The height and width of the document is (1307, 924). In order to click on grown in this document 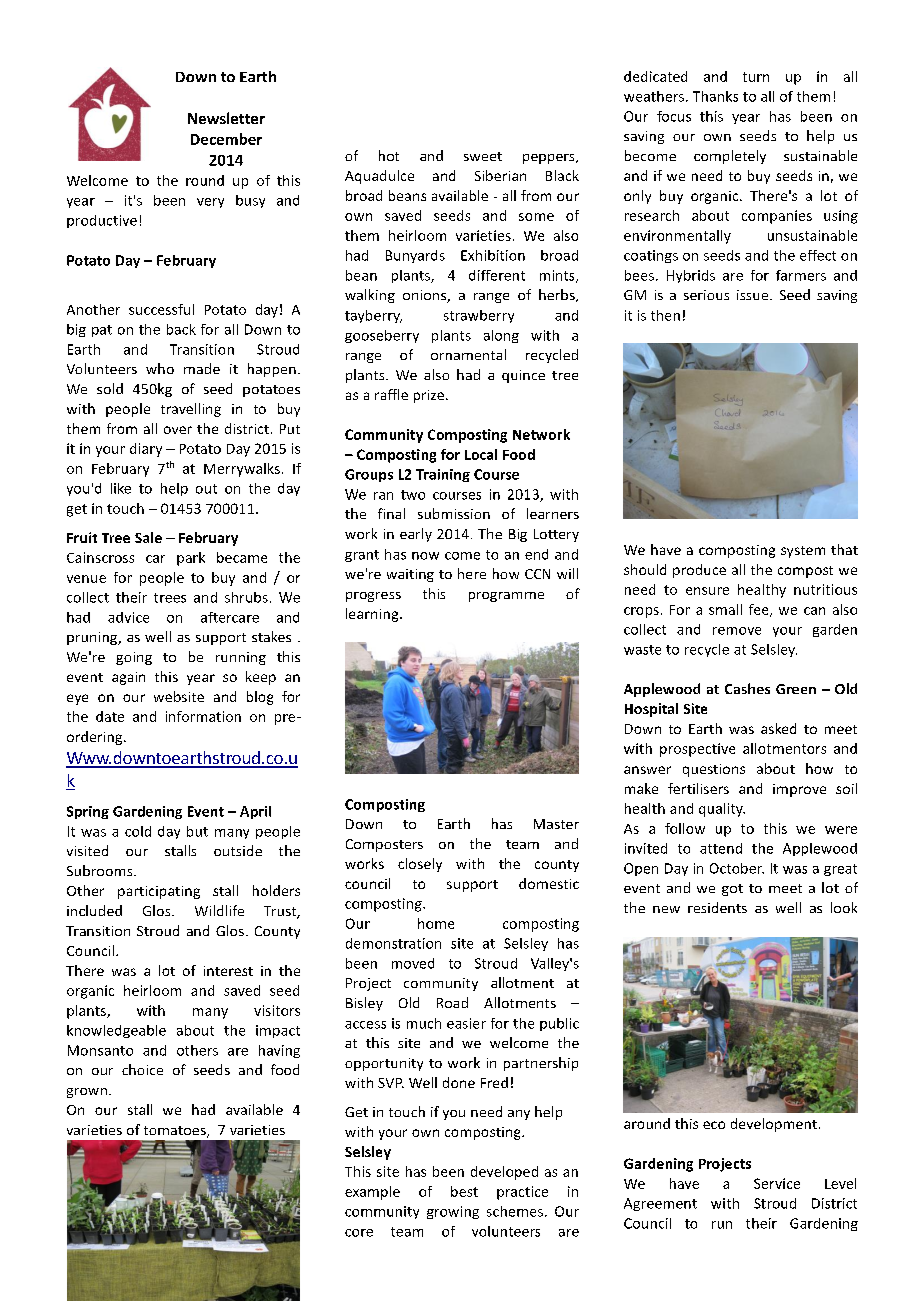, I will do `click(88, 1093)`.
